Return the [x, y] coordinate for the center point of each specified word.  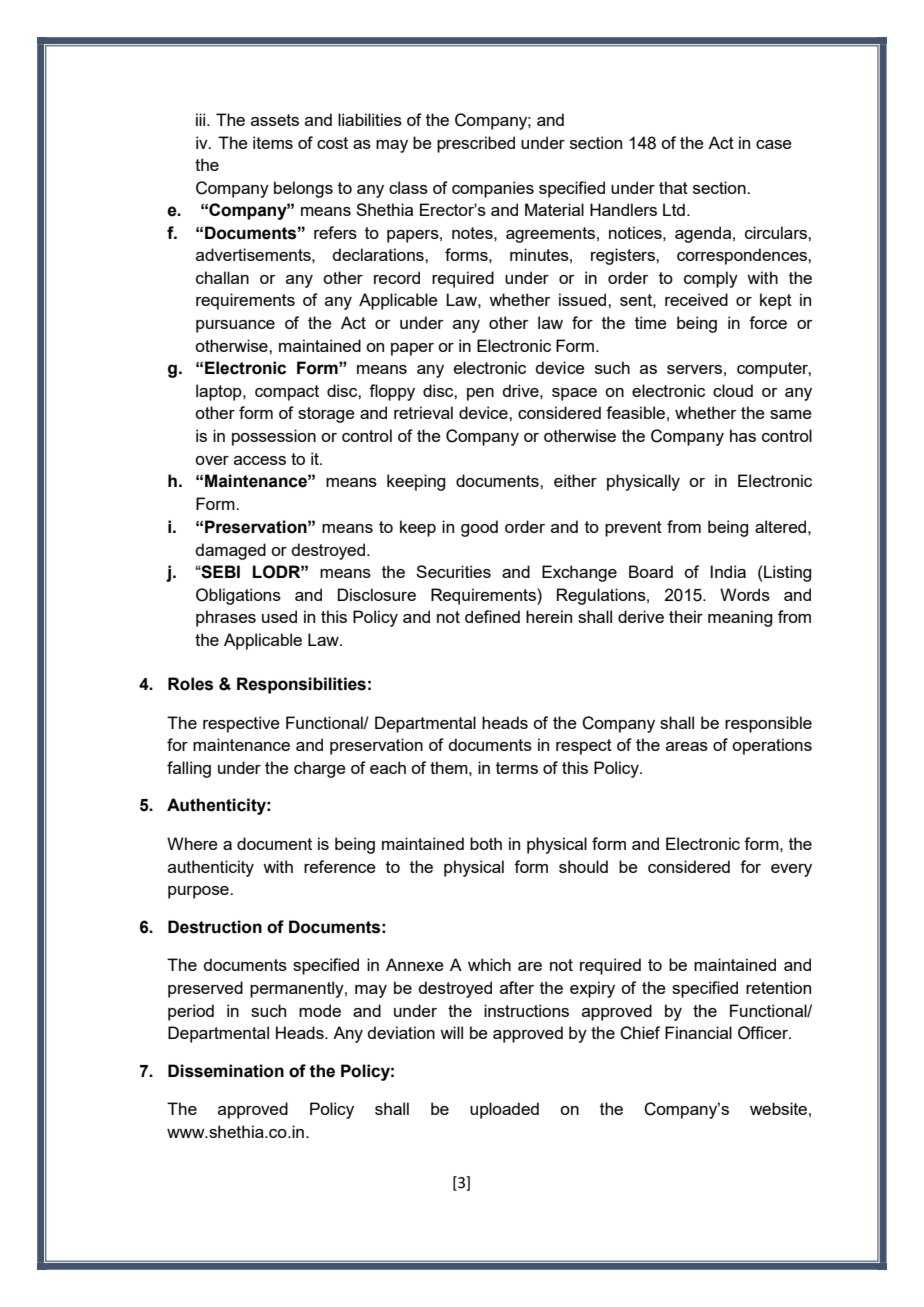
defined [492, 616]
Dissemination [226, 1071]
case [774, 144]
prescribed [476, 144]
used [279, 616]
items [273, 142]
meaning [740, 618]
